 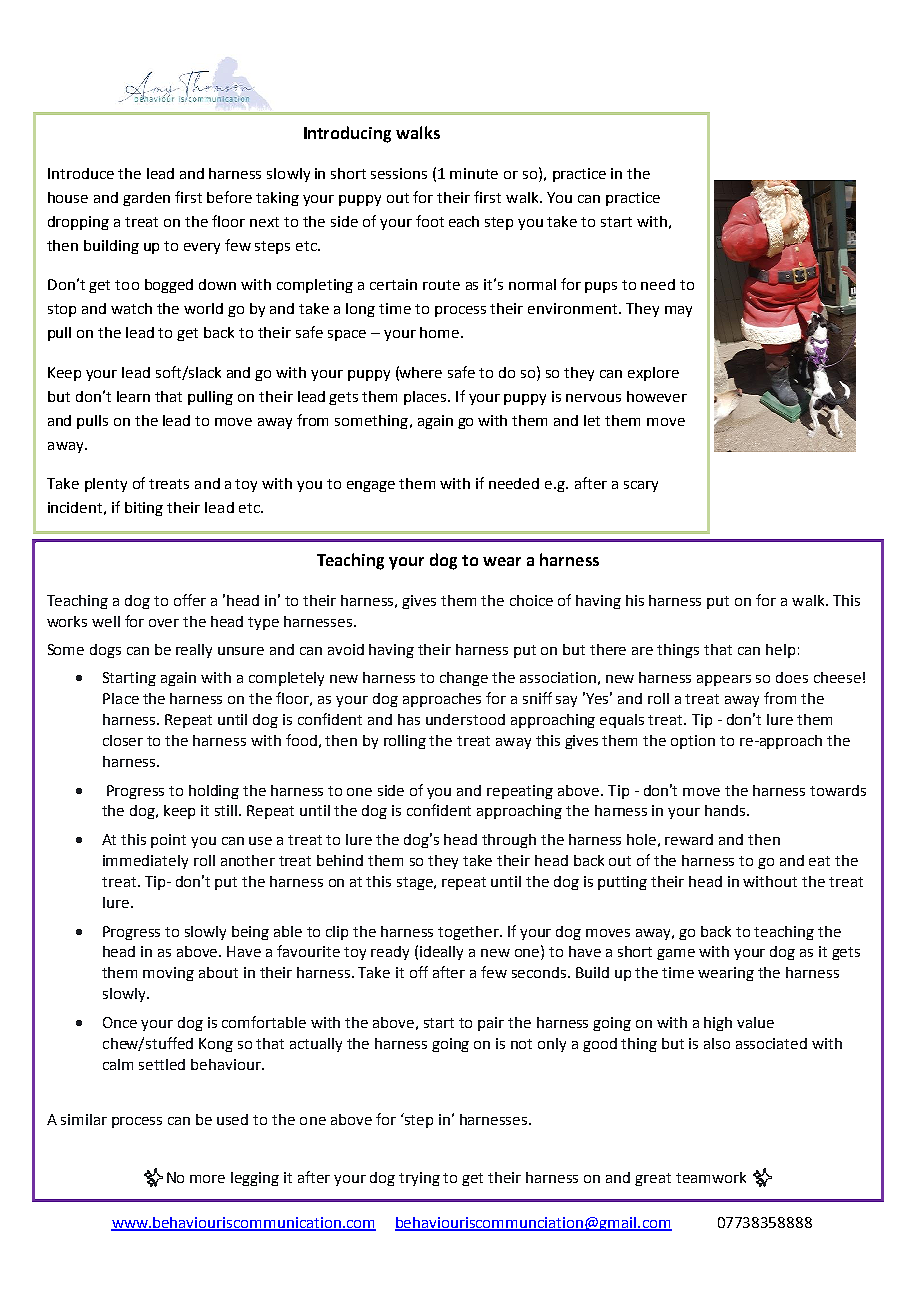 What do you see at coordinates (194, 651) in the screenshot?
I see `really` at bounding box center [194, 651].
